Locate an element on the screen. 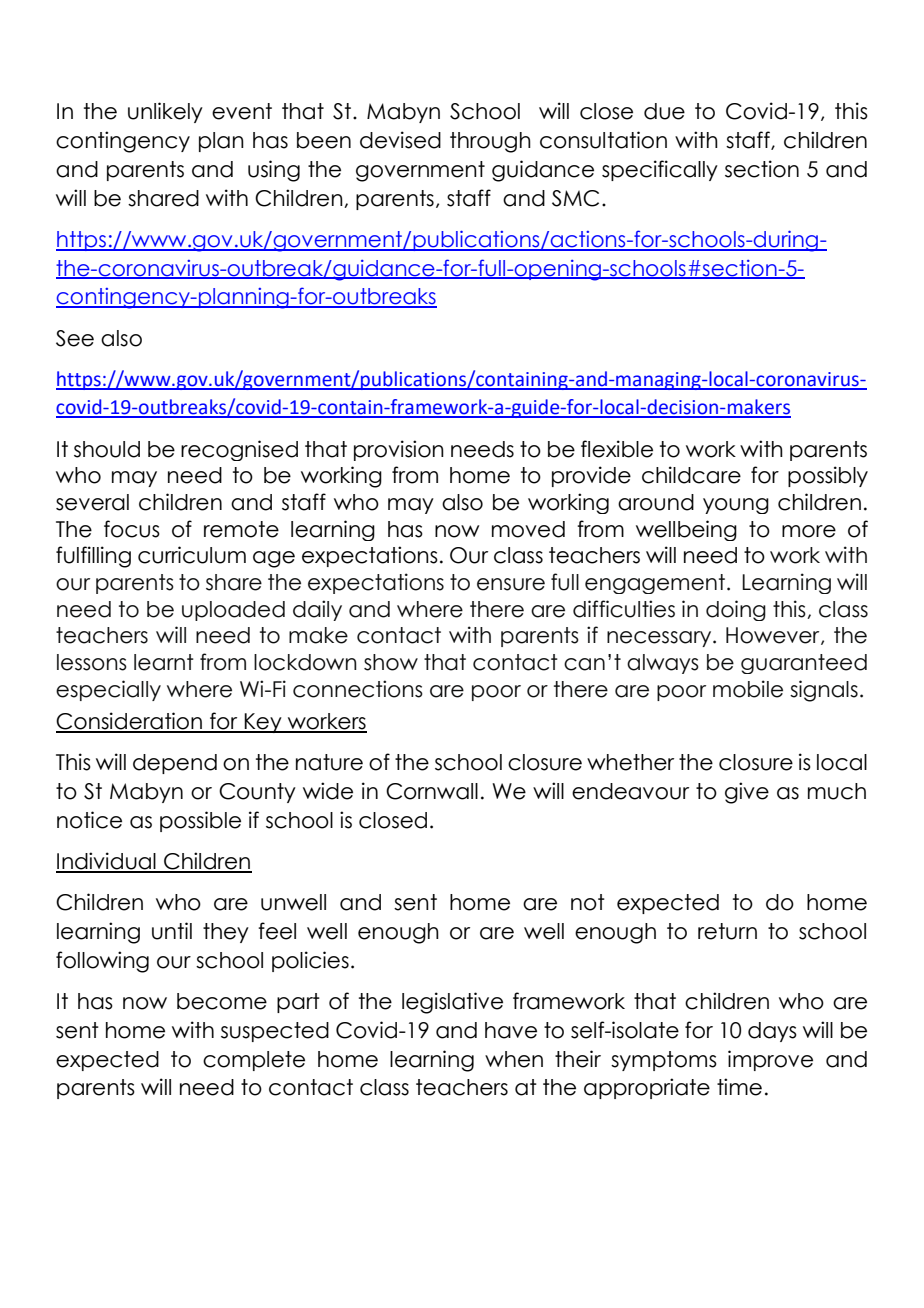  through is located at coordinates (490, 142).
